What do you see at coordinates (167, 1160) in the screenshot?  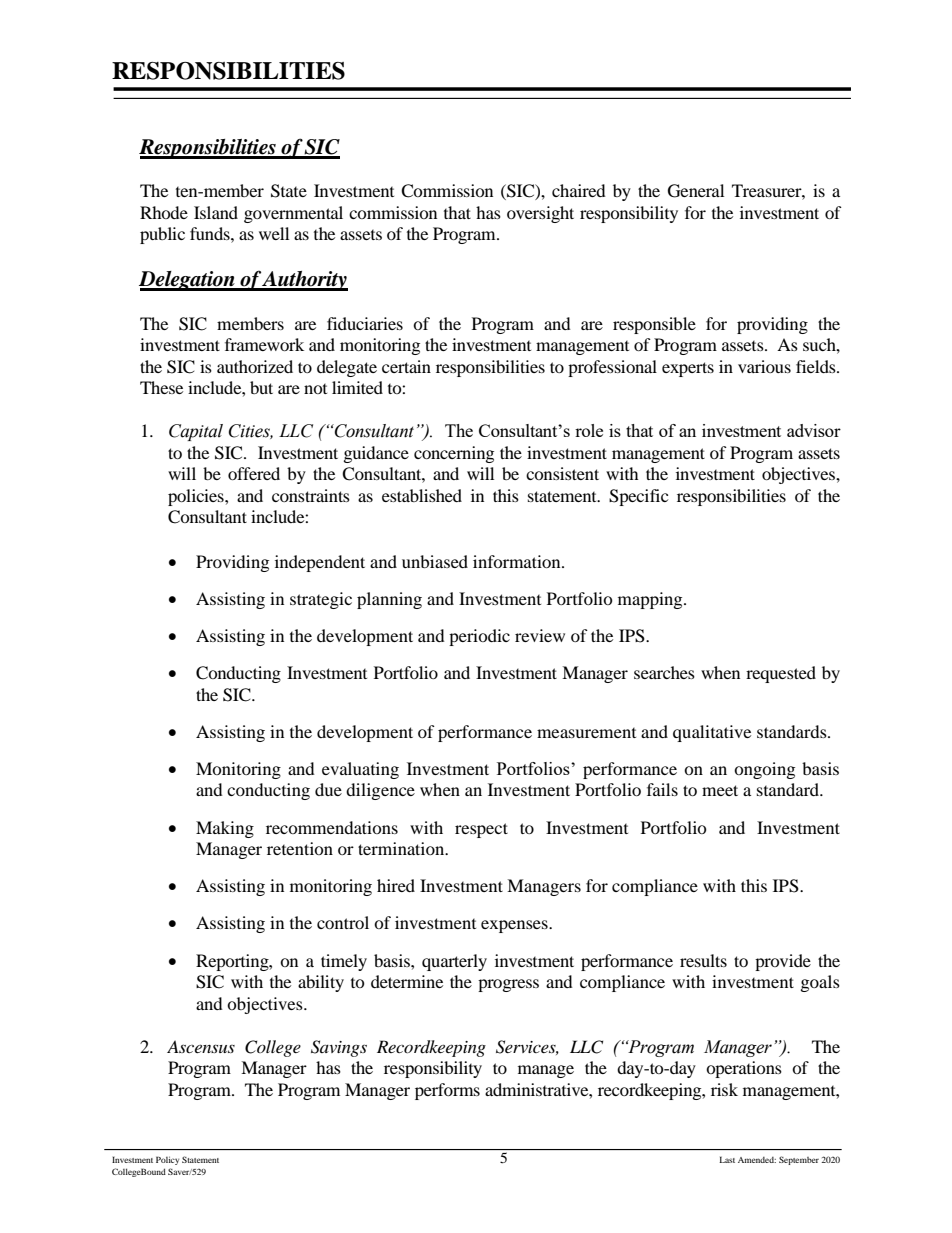 I see `Policy` at bounding box center [167, 1160].
